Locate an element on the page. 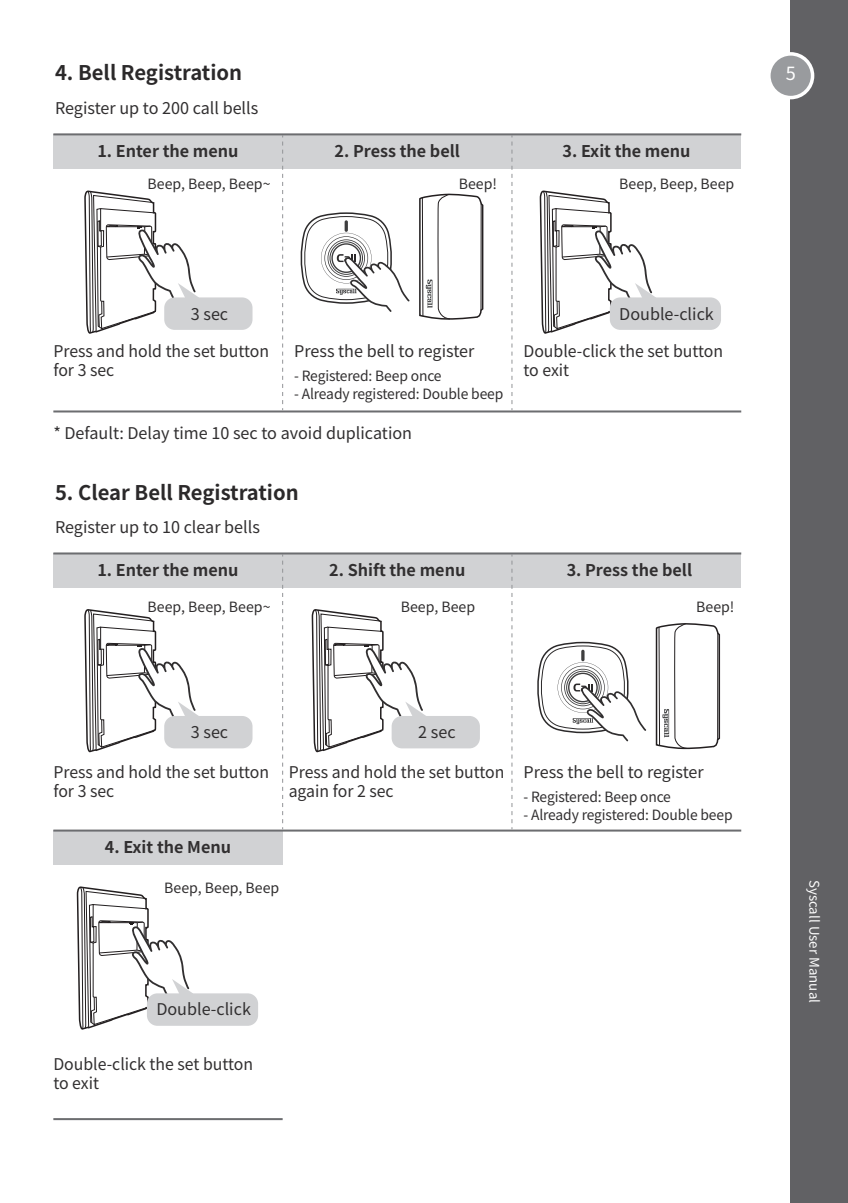 The height and width of the image is (1203, 848). Shift is located at coordinates (367, 569).
